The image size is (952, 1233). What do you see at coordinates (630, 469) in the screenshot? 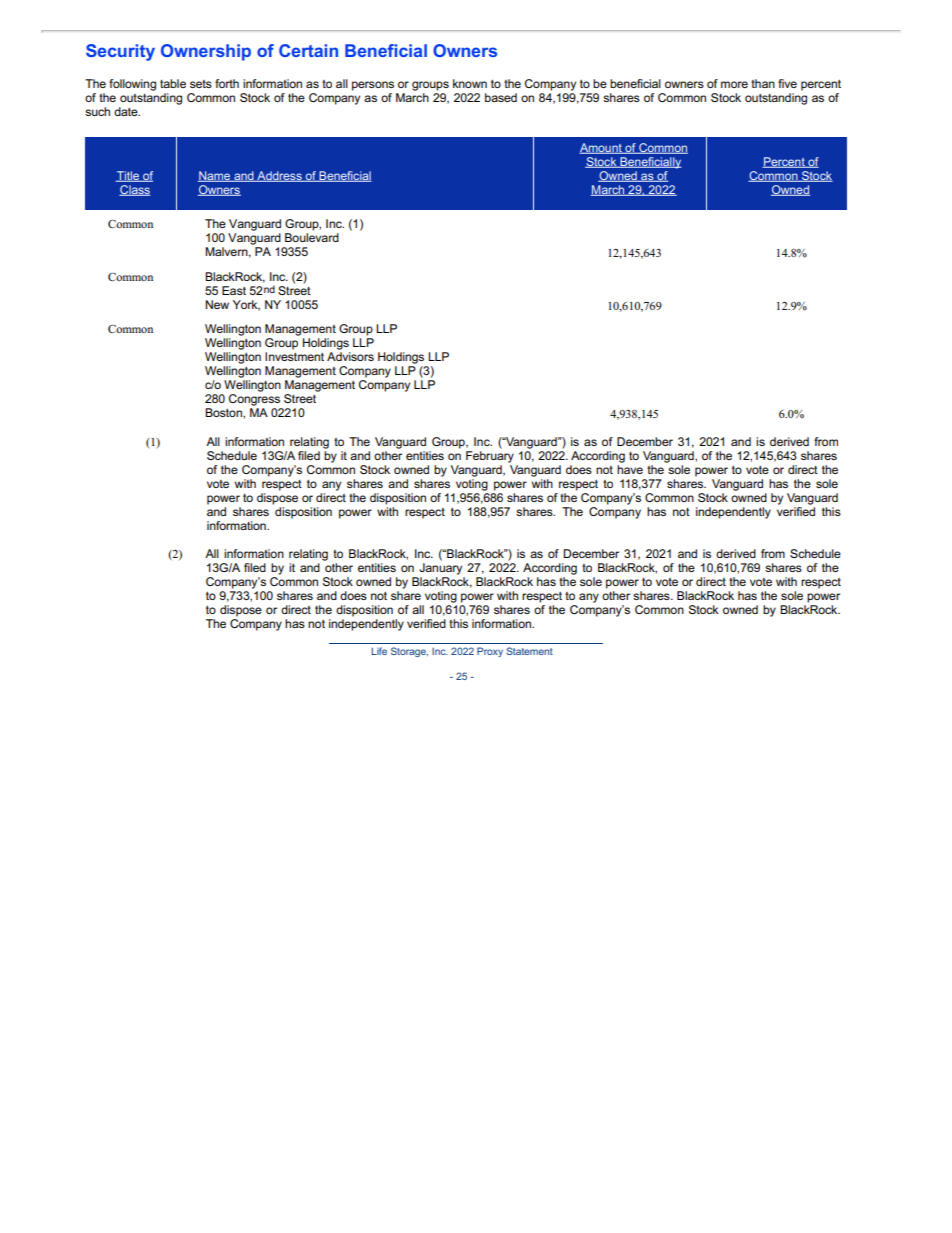
I see `have` at bounding box center [630, 469].
